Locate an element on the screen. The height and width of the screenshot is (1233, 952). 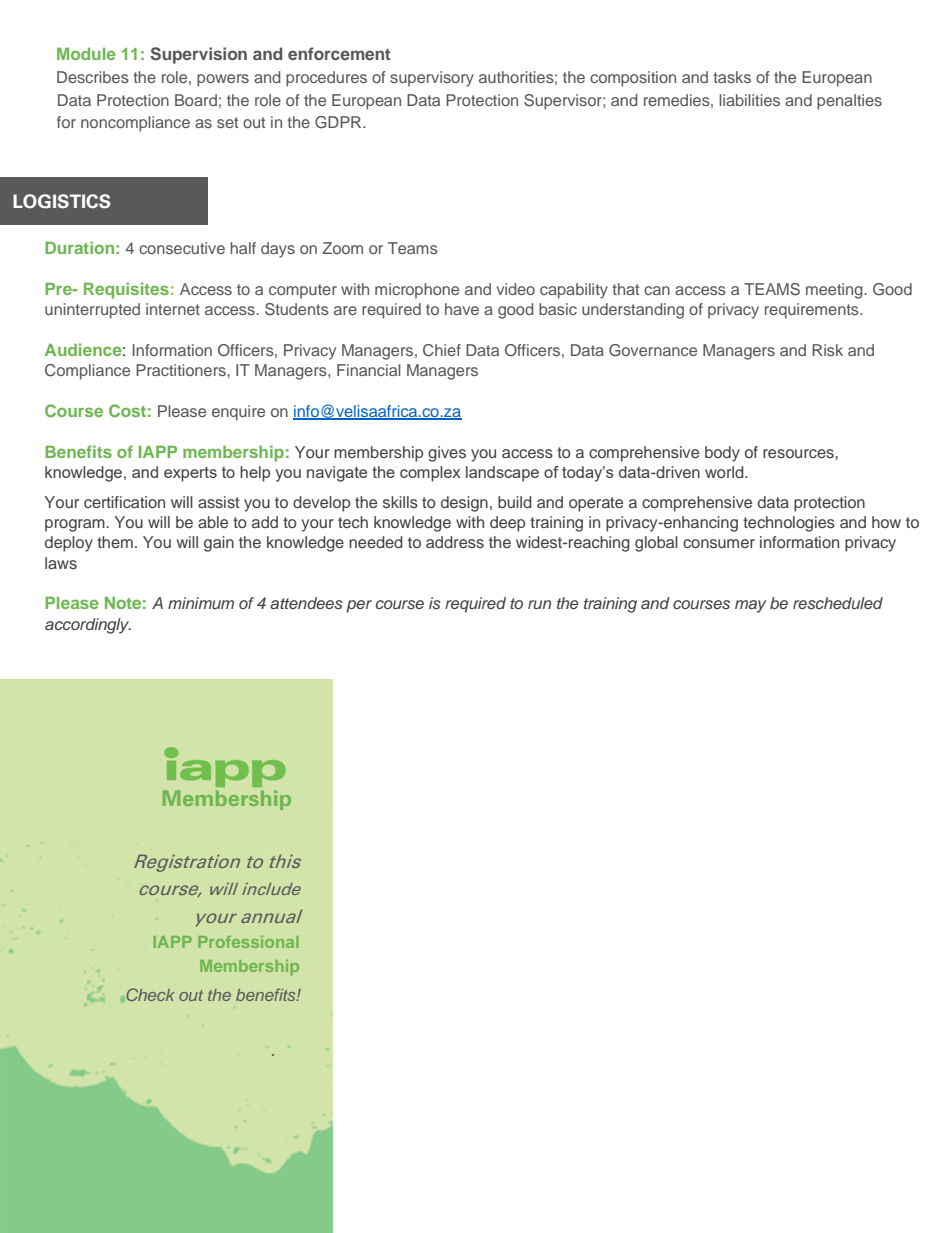
Board is located at coordinates (196, 100).
